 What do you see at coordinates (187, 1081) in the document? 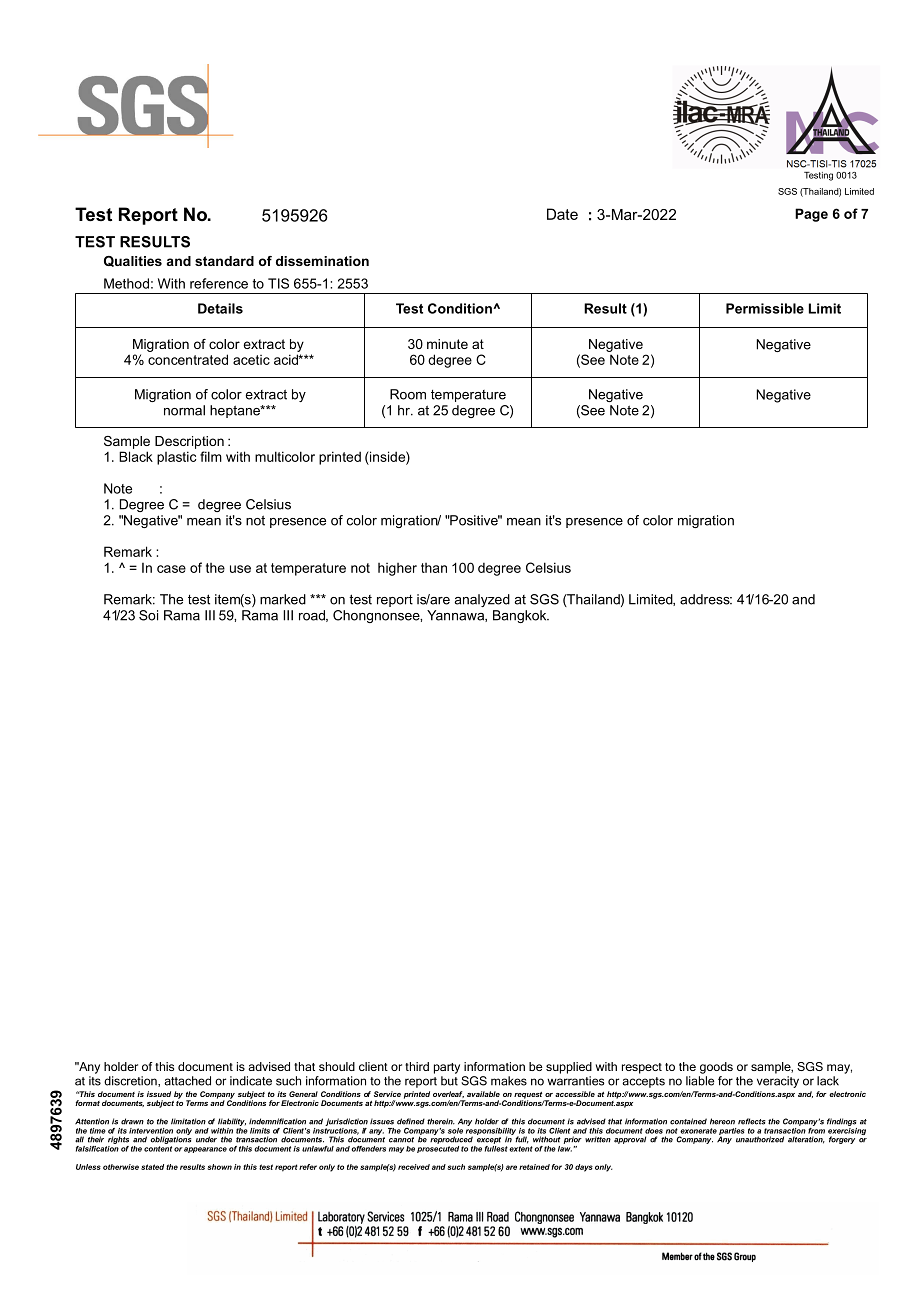
I see `attached` at bounding box center [187, 1081].
